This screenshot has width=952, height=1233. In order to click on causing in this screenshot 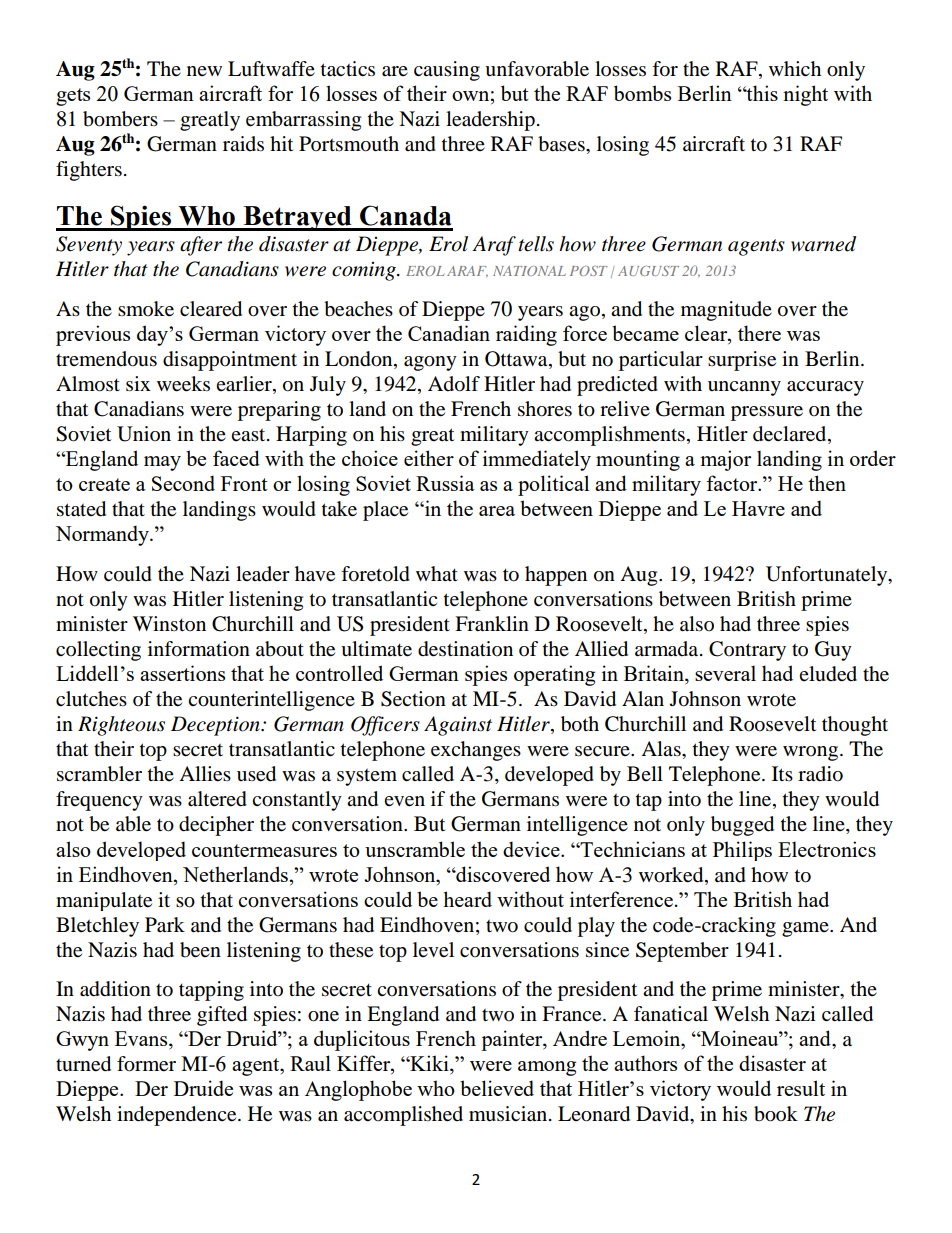, I will do `click(447, 71)`.
